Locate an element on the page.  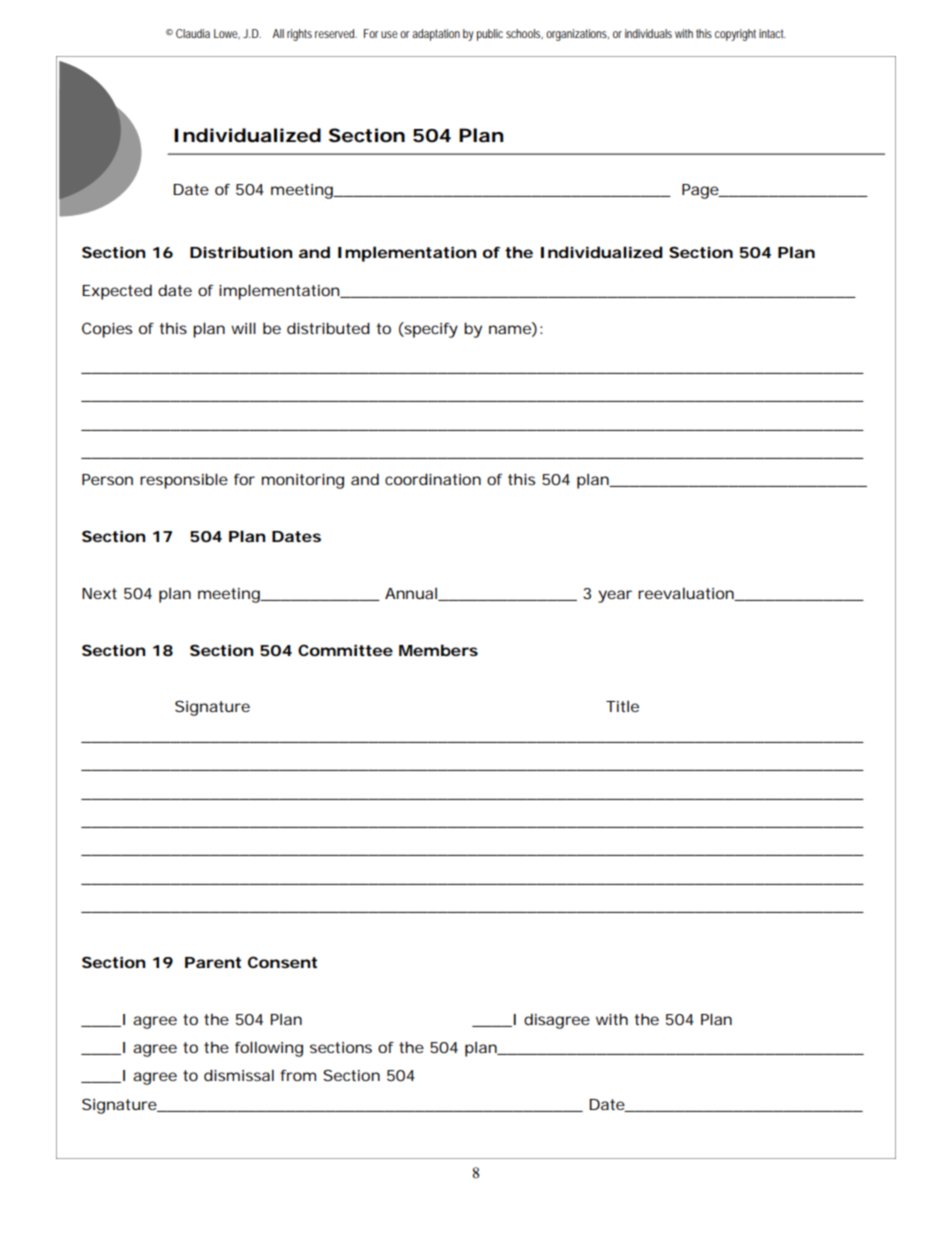
dismissal is located at coordinates (239, 1075).
